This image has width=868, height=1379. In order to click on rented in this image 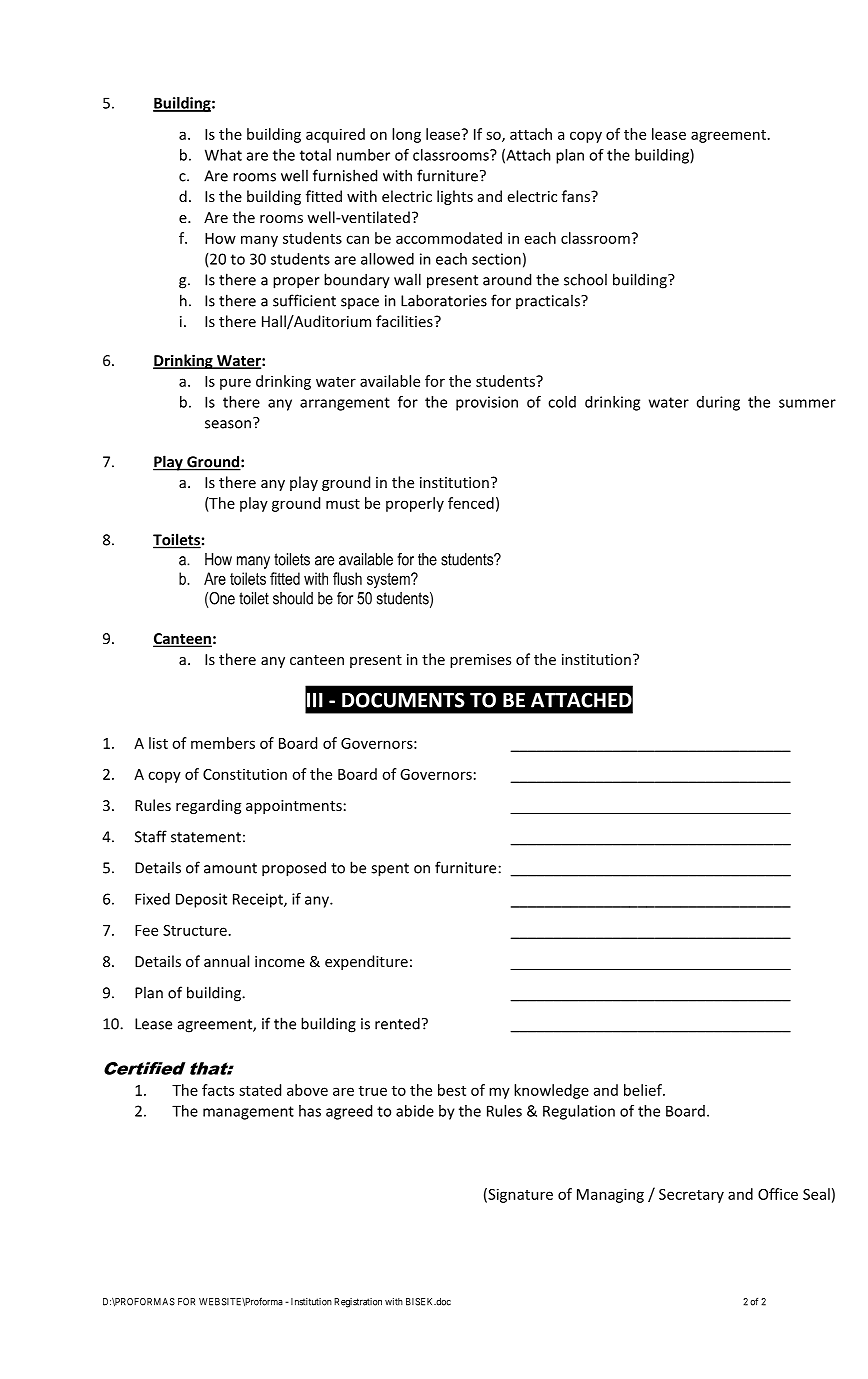, I will do `click(397, 1023)`.
